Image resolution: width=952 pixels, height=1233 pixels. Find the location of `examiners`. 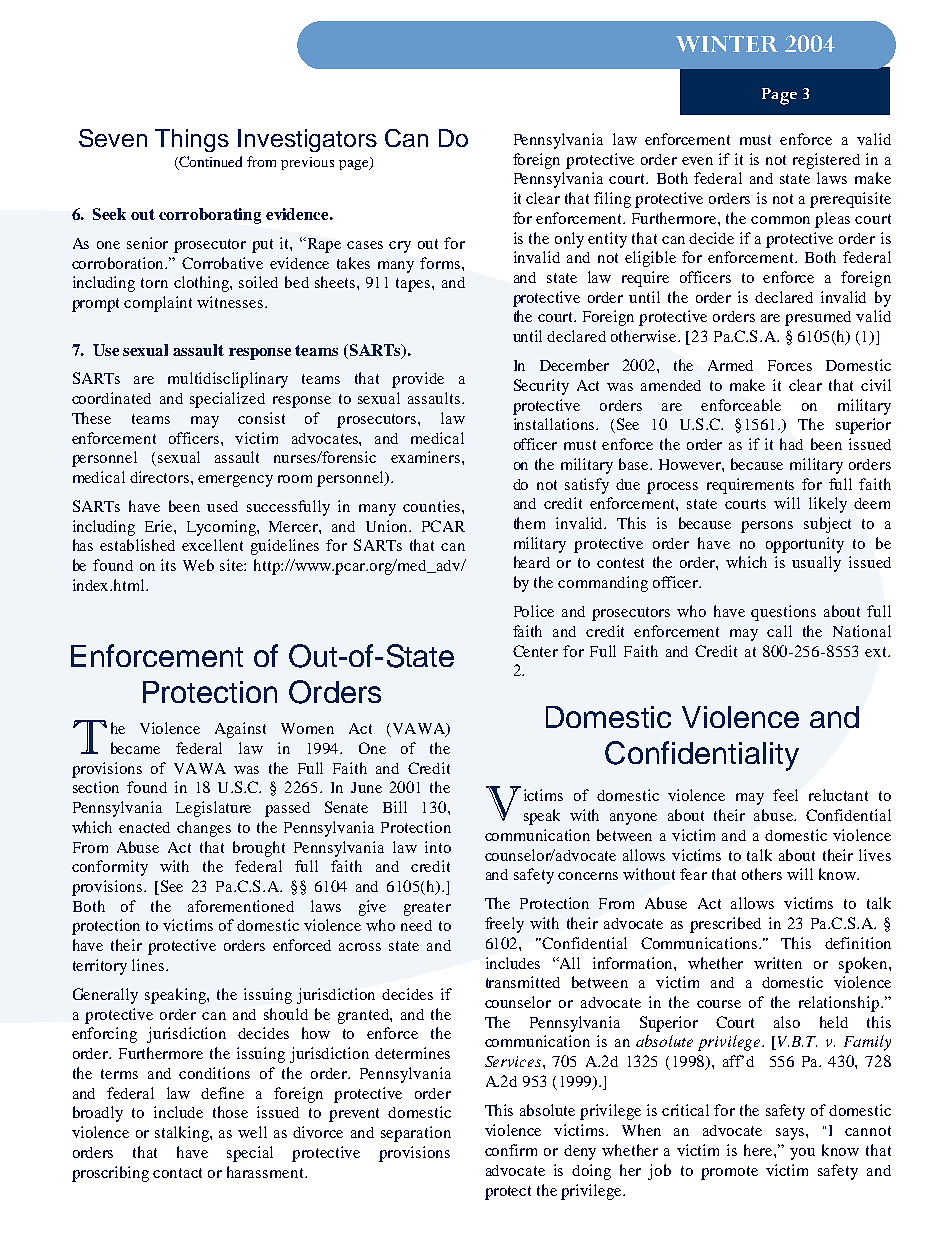

examiners is located at coordinates (427, 457).
